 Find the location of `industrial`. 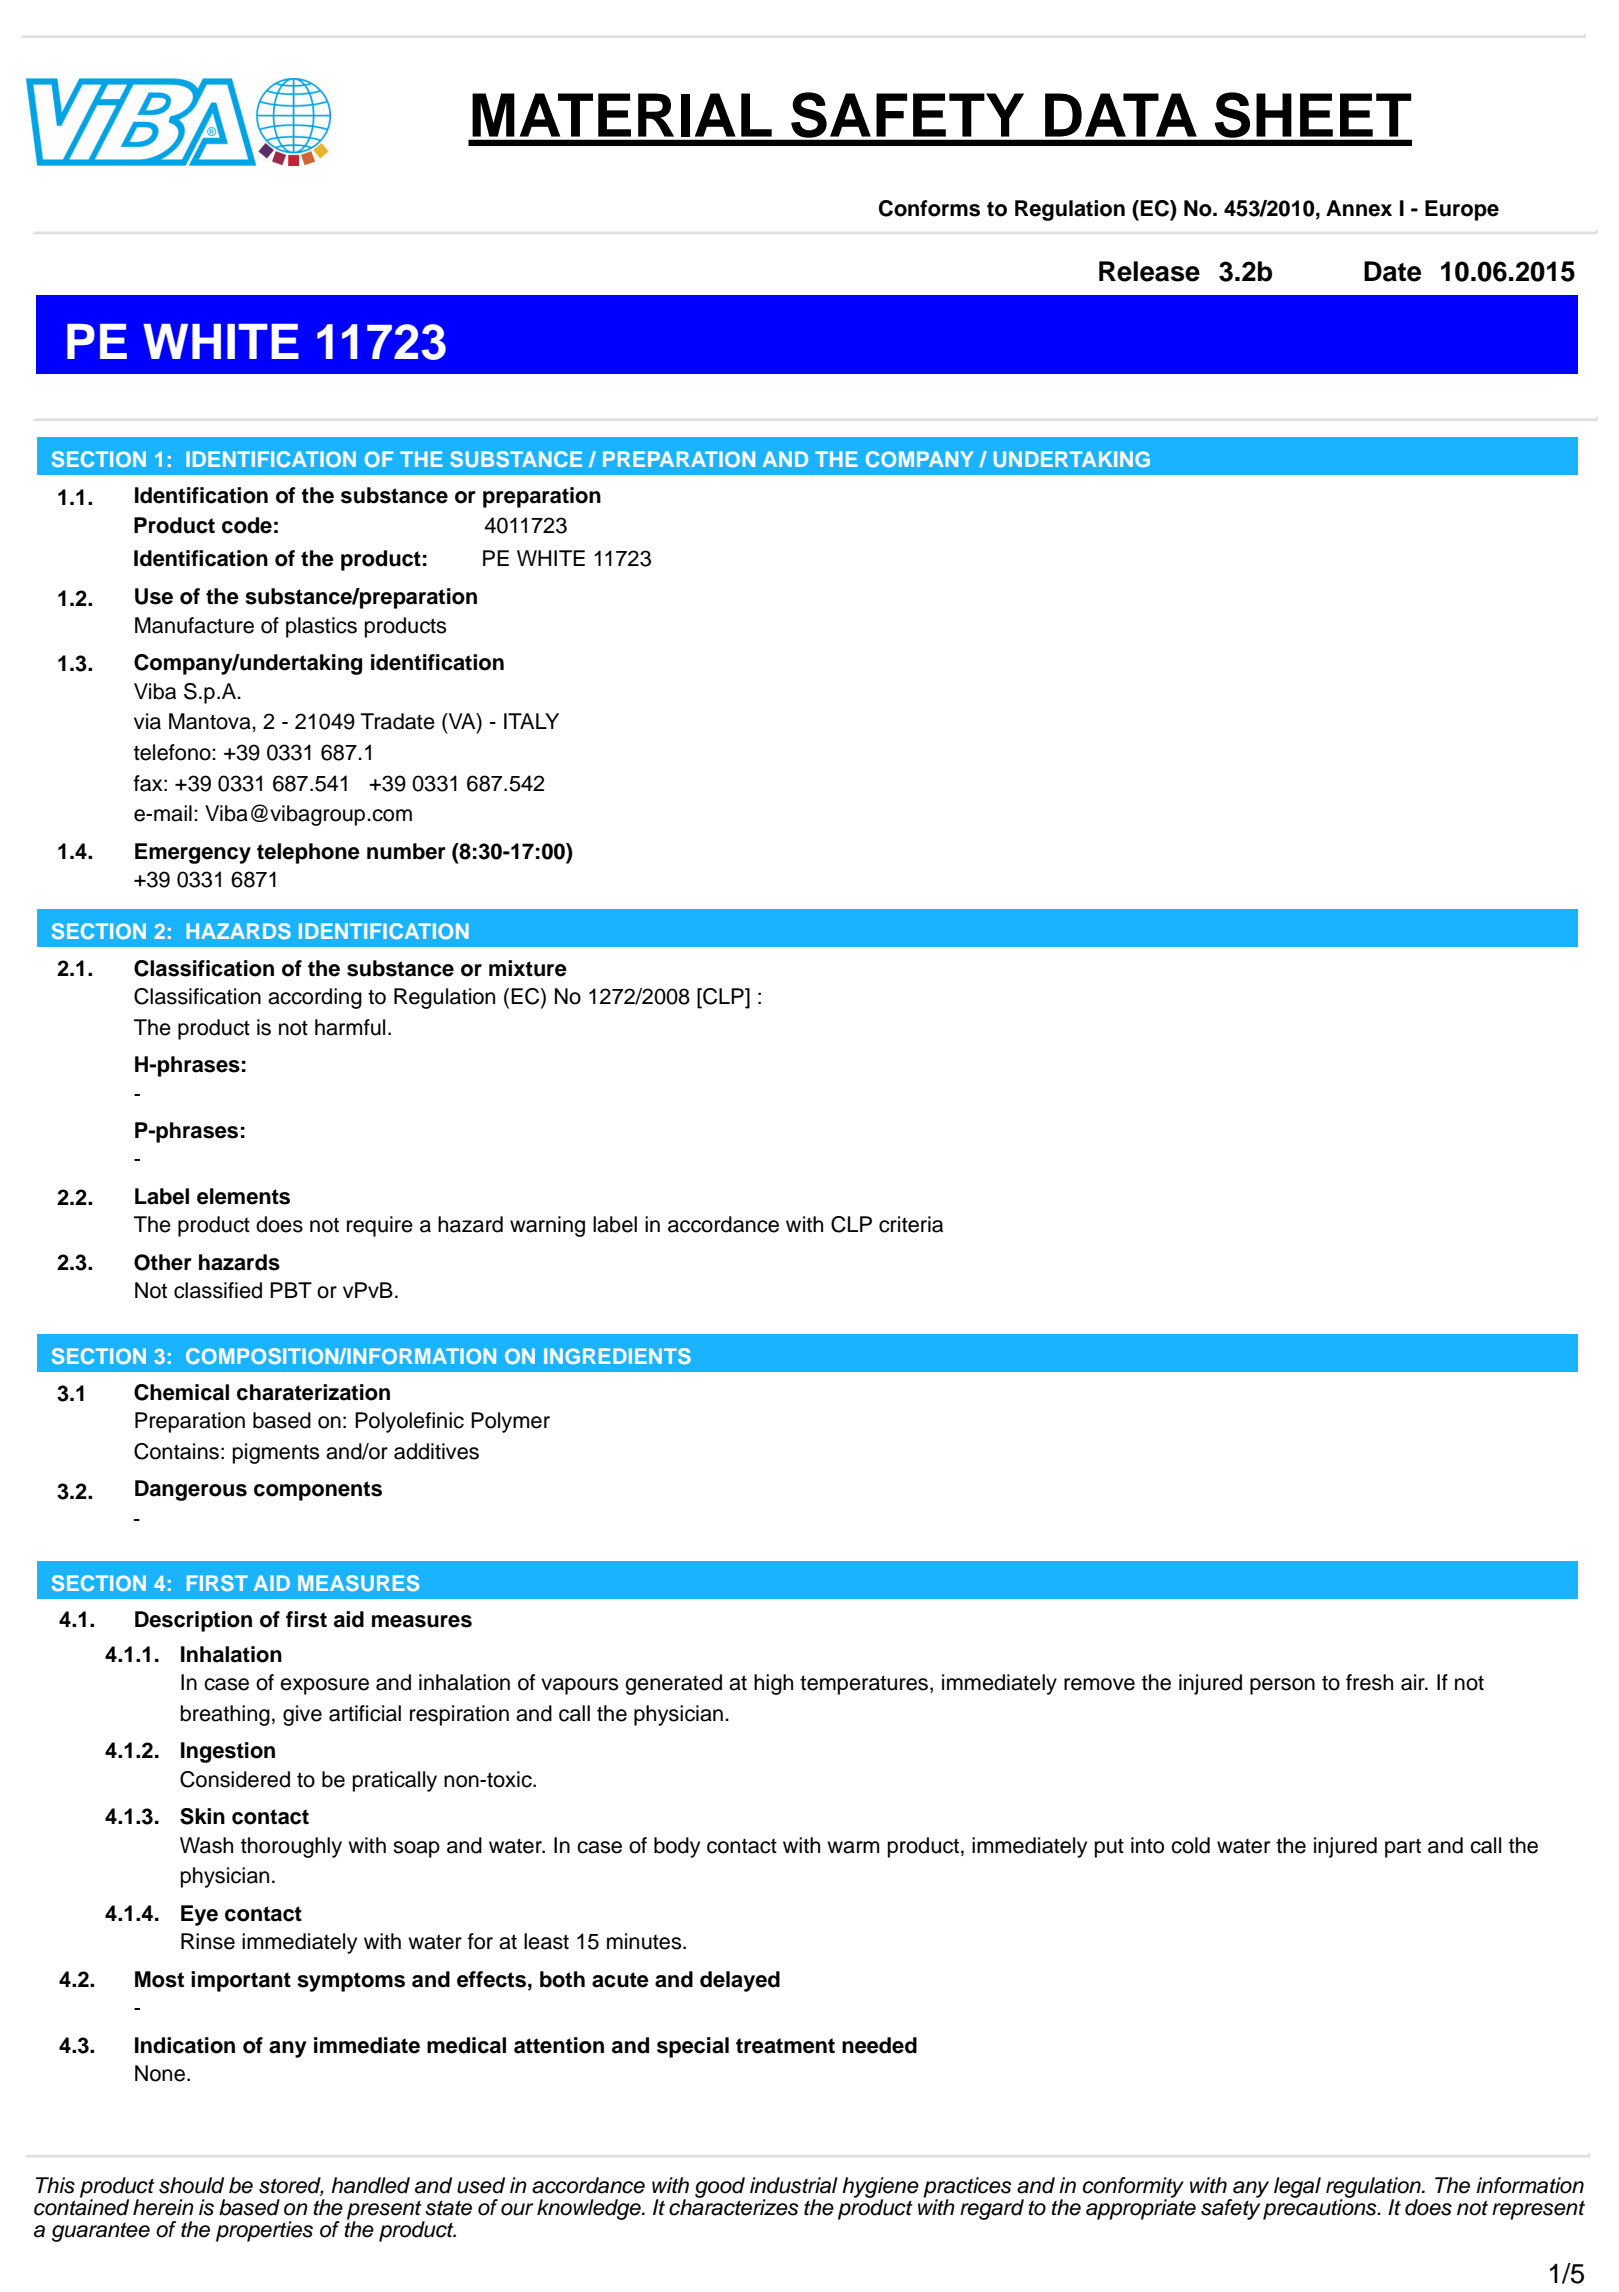

industrial is located at coordinates (794, 2185).
